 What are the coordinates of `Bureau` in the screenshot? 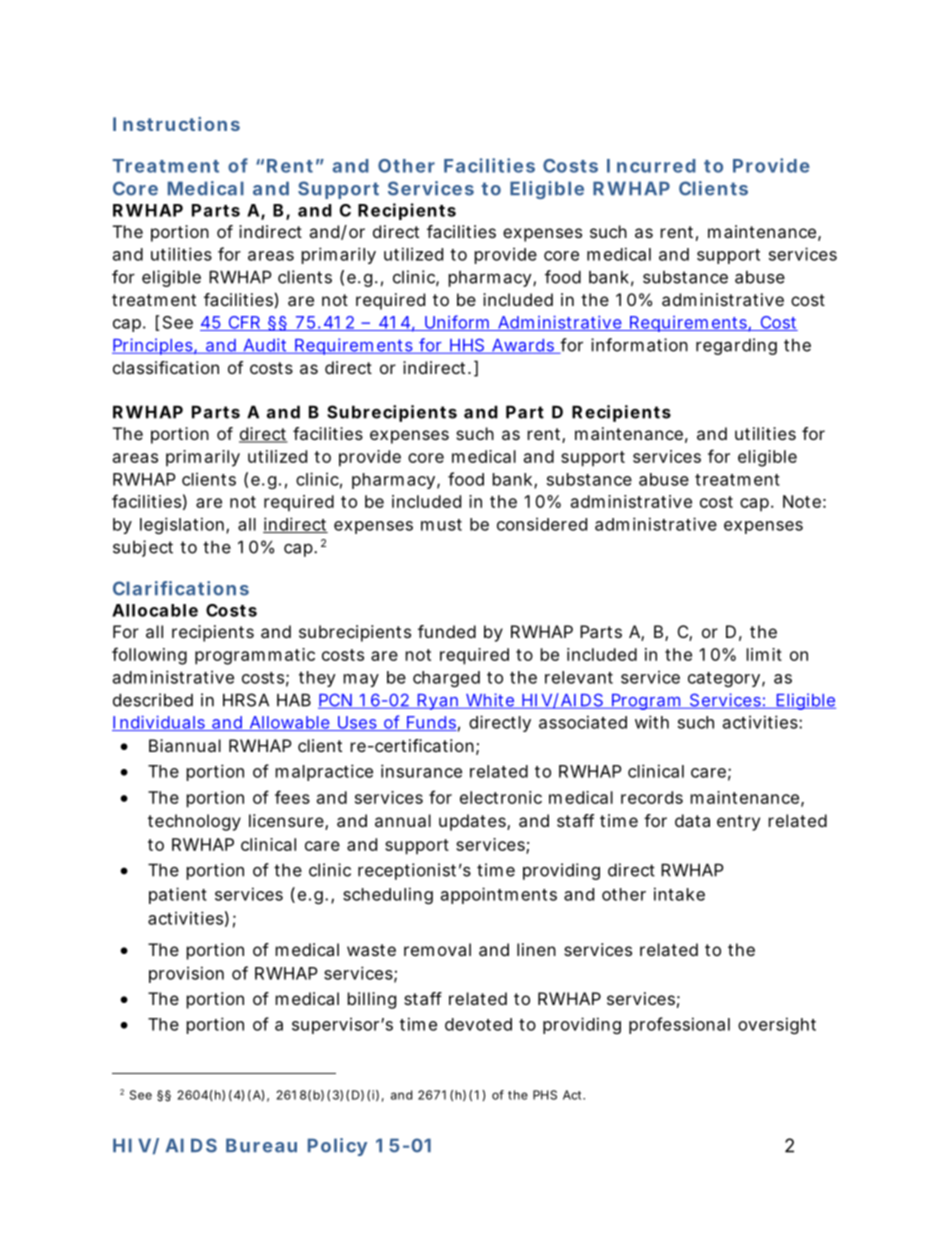 It's located at (261, 1145).
